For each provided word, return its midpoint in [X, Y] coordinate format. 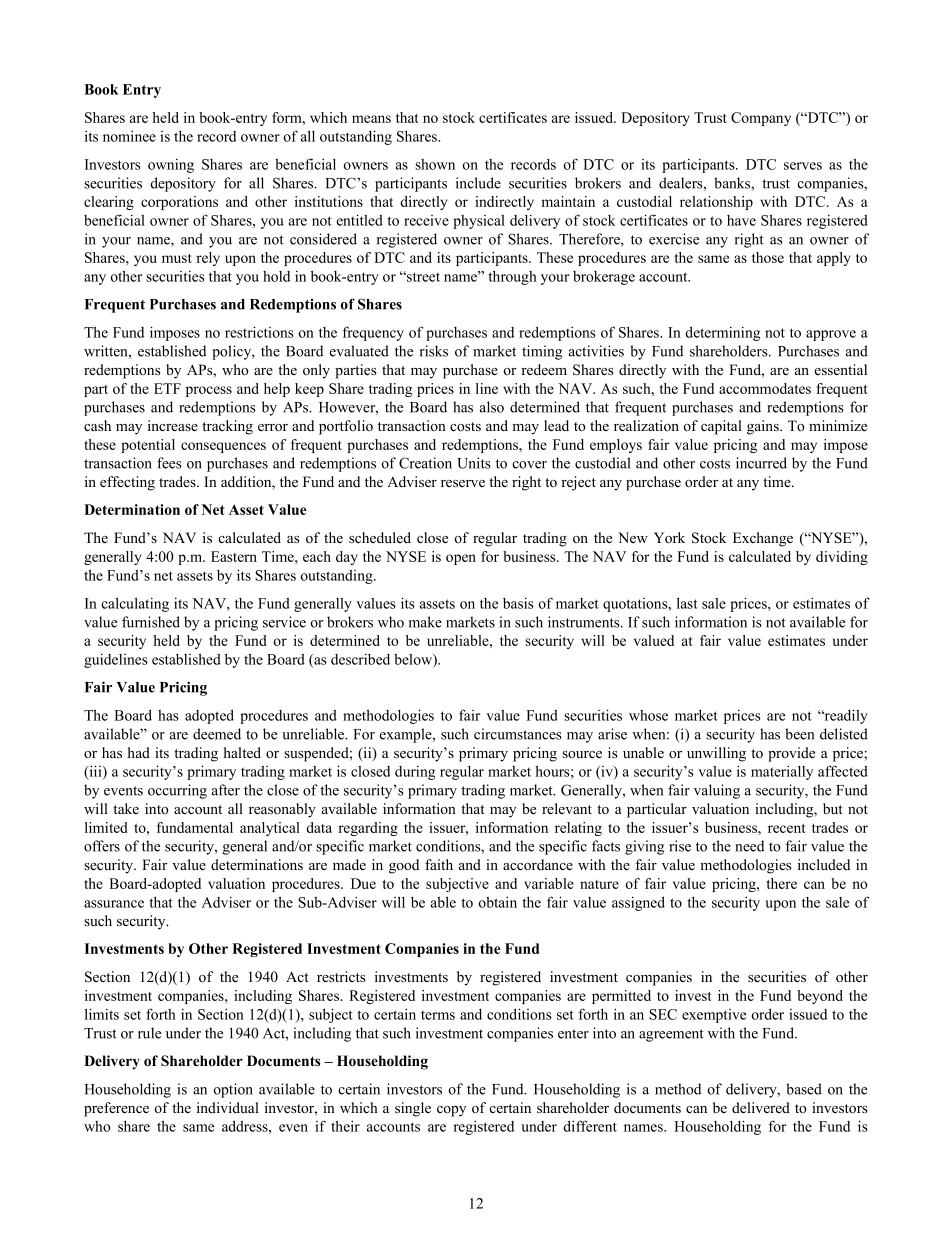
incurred [761, 463]
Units [474, 463]
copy [451, 1111]
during [415, 772]
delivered [761, 1107]
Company [761, 119]
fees [169, 463]
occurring [177, 791]
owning [171, 165]
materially [782, 772]
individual [228, 1107]
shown [435, 164]
